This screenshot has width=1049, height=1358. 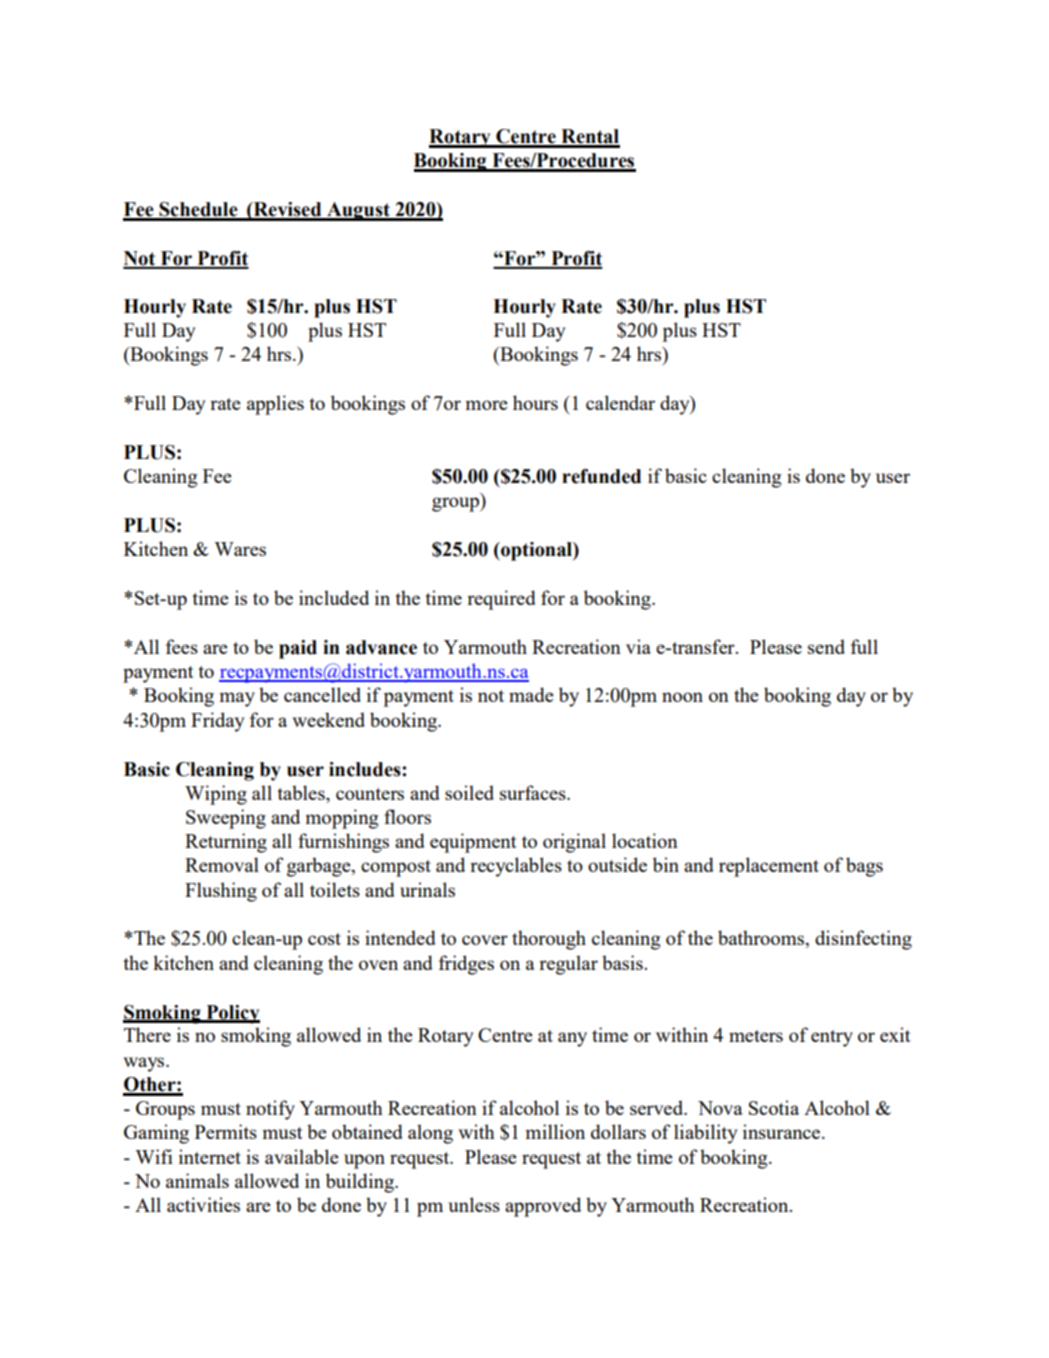 What do you see at coordinates (197, 1180) in the screenshot?
I see `animals` at bounding box center [197, 1180].
